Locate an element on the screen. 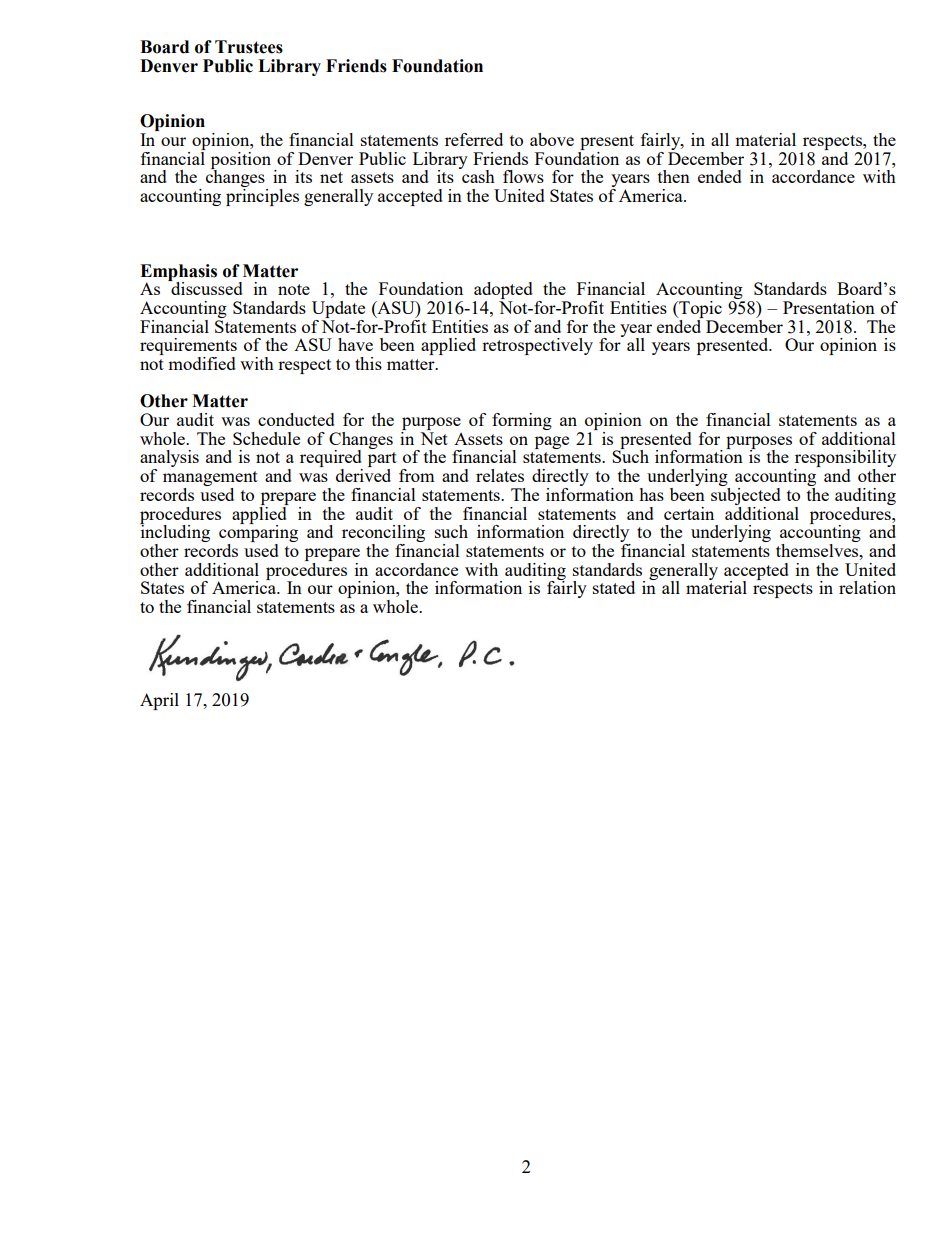  adopted is located at coordinates (503, 292).
